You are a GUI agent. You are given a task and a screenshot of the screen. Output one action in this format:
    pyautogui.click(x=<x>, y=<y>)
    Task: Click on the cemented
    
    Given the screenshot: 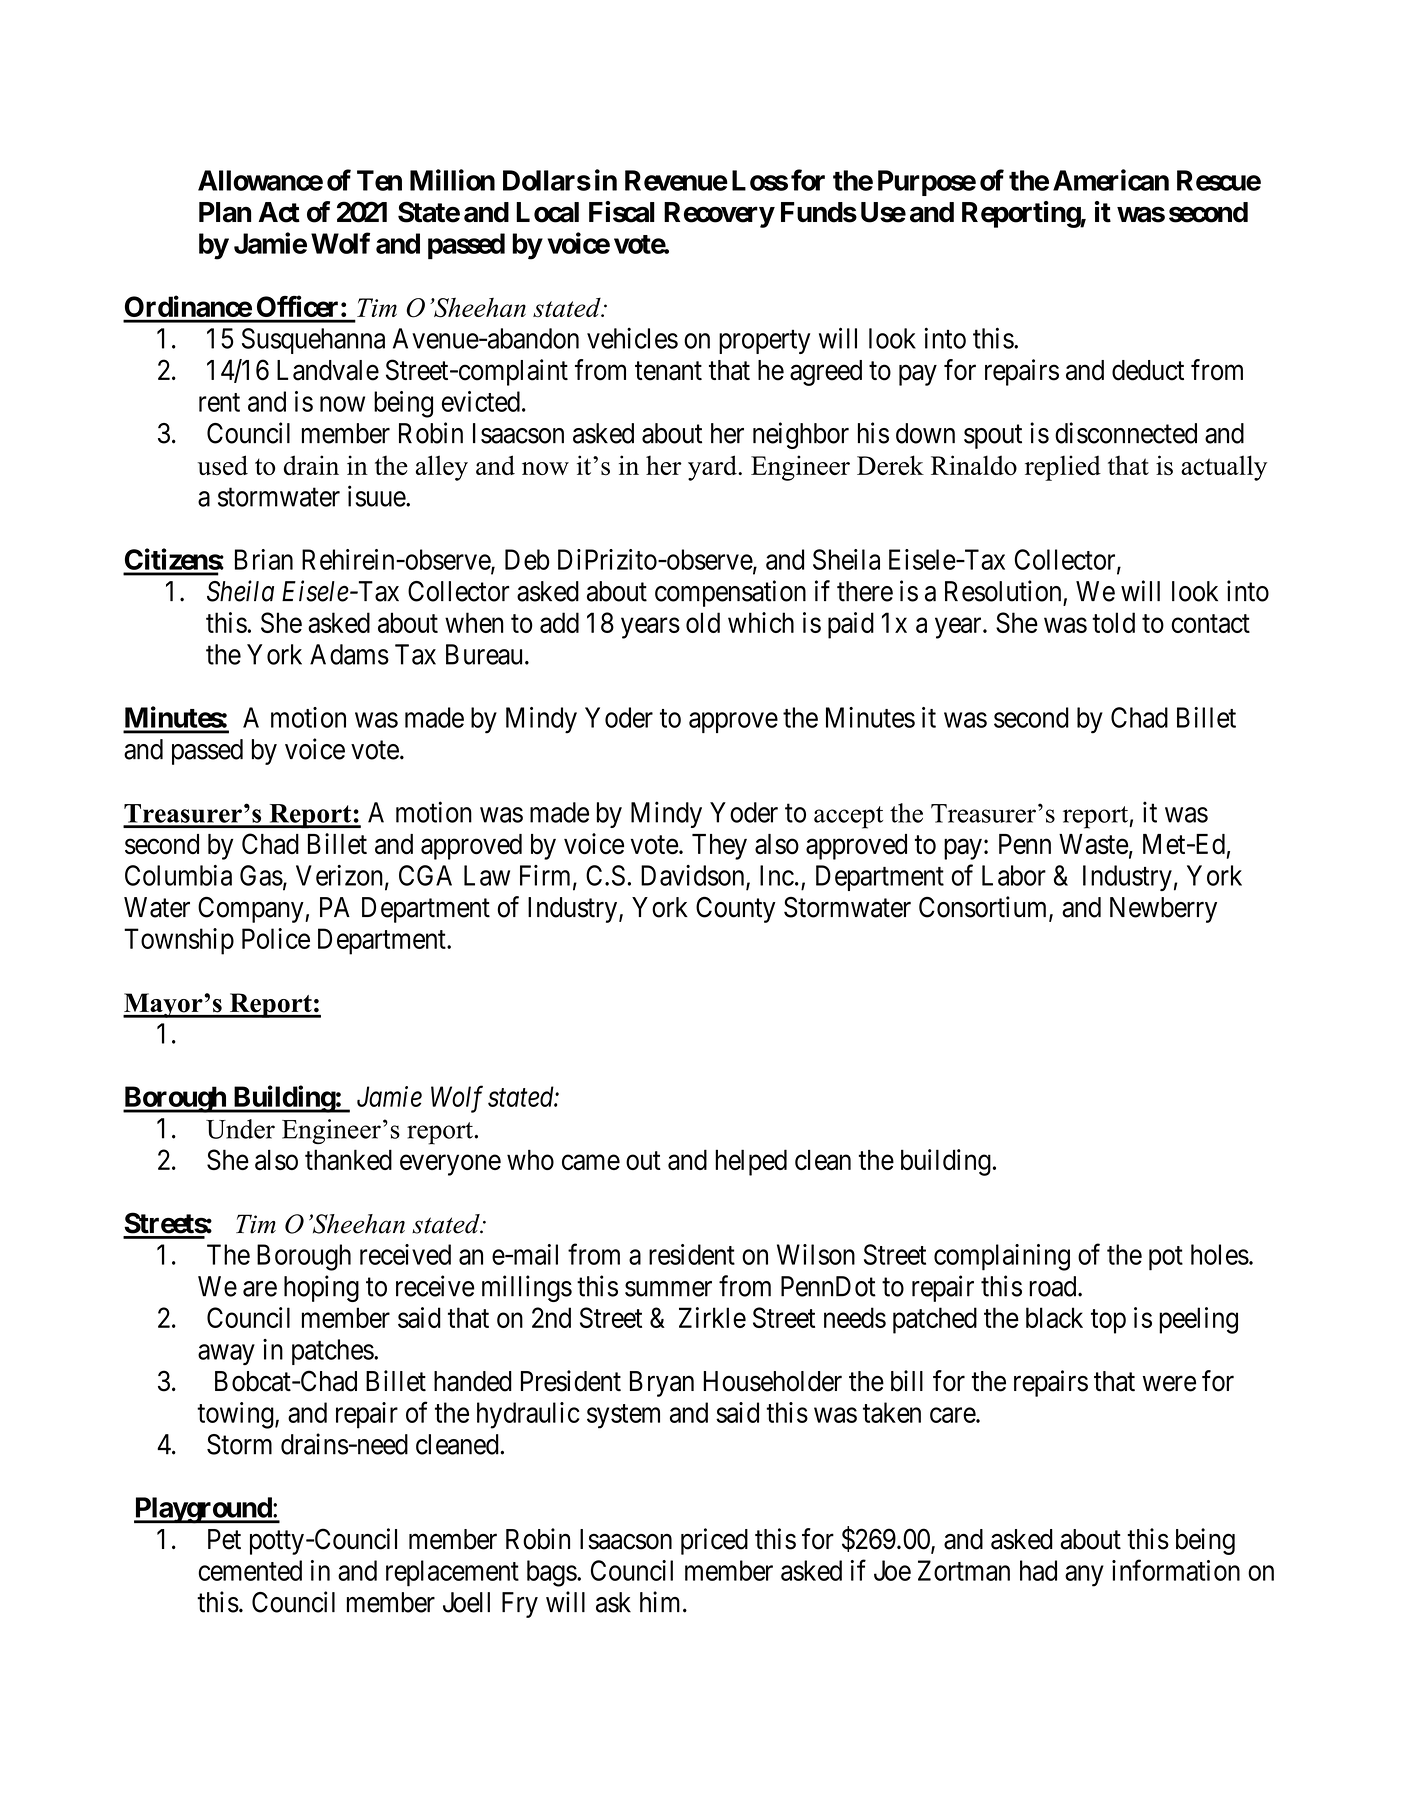 What is the action you would take?
    pyautogui.click(x=250, y=1570)
